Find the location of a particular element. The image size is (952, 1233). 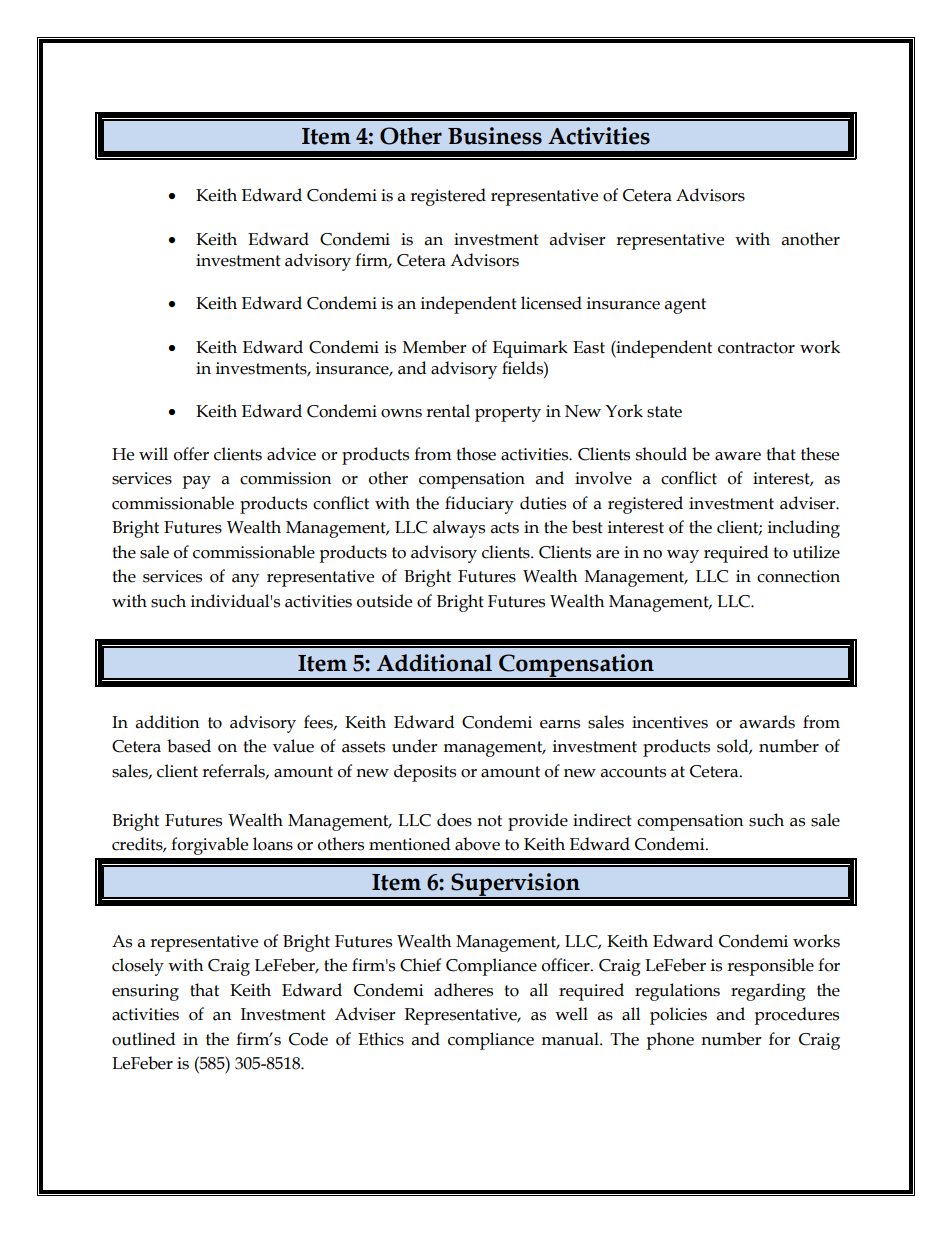

Business is located at coordinates (495, 136).
